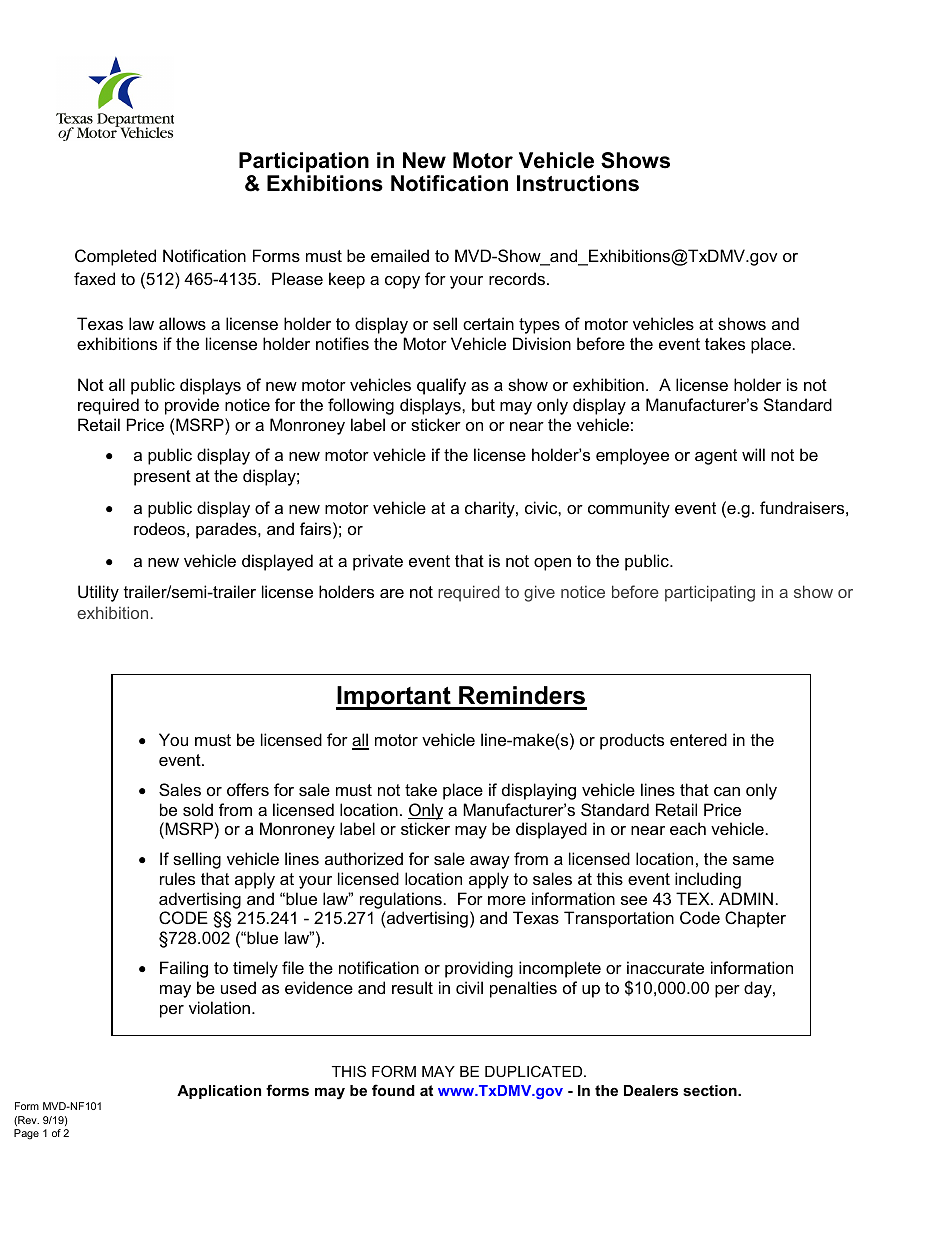 The width and height of the page is (952, 1233). Describe the element at coordinates (400, 255) in the page. I see `emailed` at that location.
